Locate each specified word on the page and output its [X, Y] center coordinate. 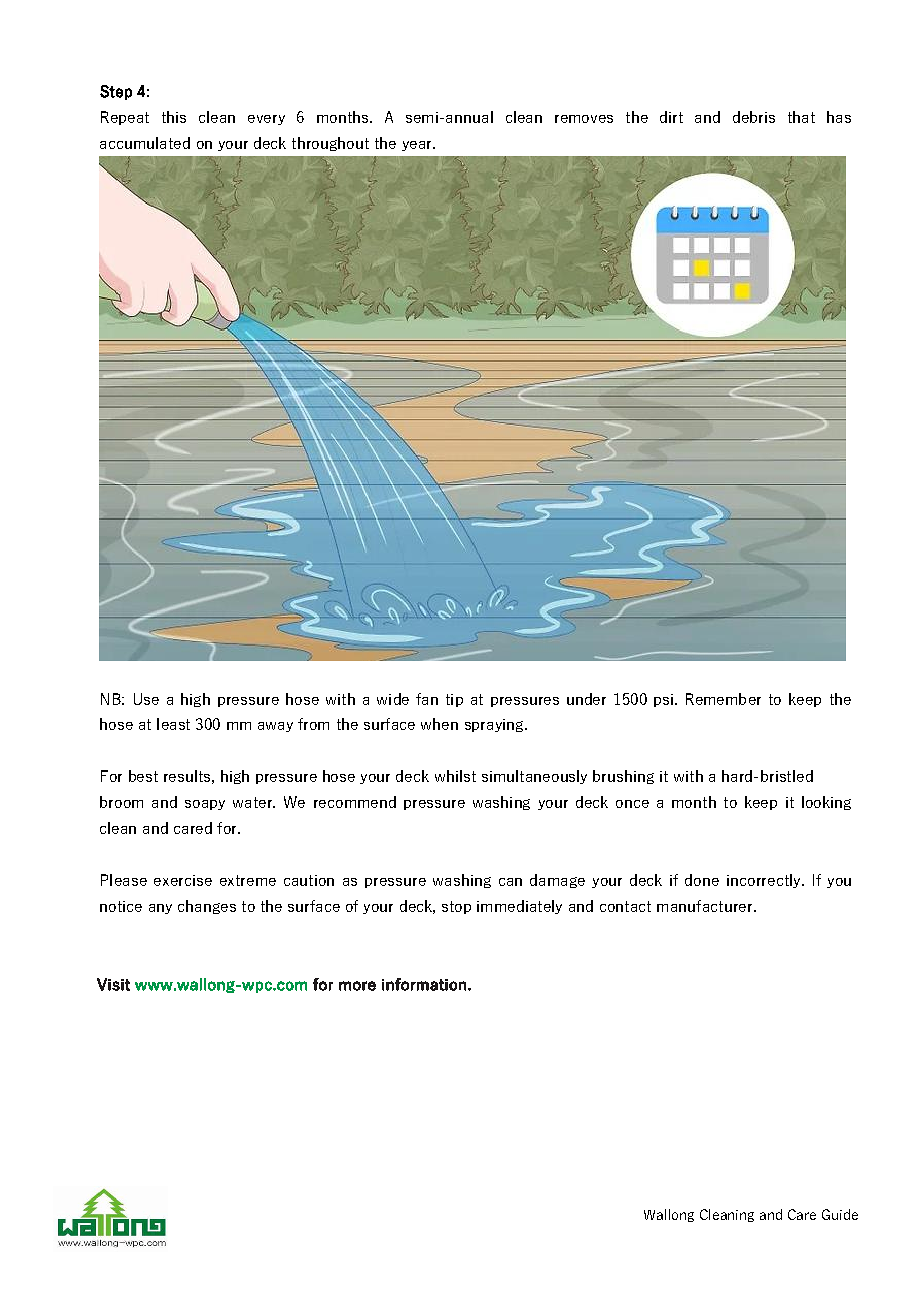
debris [754, 117]
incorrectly [765, 881]
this [174, 117]
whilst [455, 776]
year [418, 146]
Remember [723, 699]
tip [454, 700]
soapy [205, 805]
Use [146, 699]
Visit [113, 984]
